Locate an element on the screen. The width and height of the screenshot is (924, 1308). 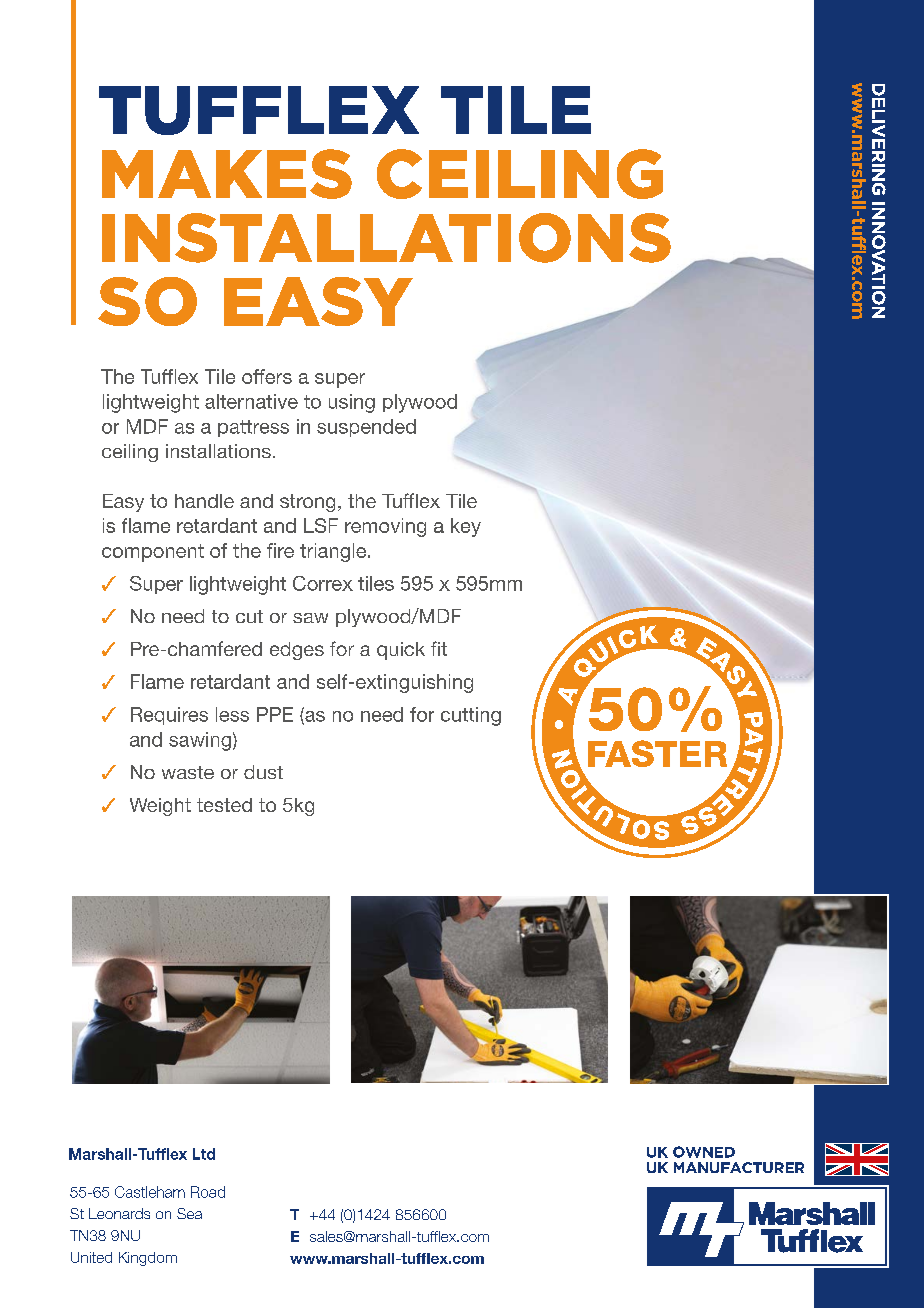
Requires is located at coordinates (169, 716).
